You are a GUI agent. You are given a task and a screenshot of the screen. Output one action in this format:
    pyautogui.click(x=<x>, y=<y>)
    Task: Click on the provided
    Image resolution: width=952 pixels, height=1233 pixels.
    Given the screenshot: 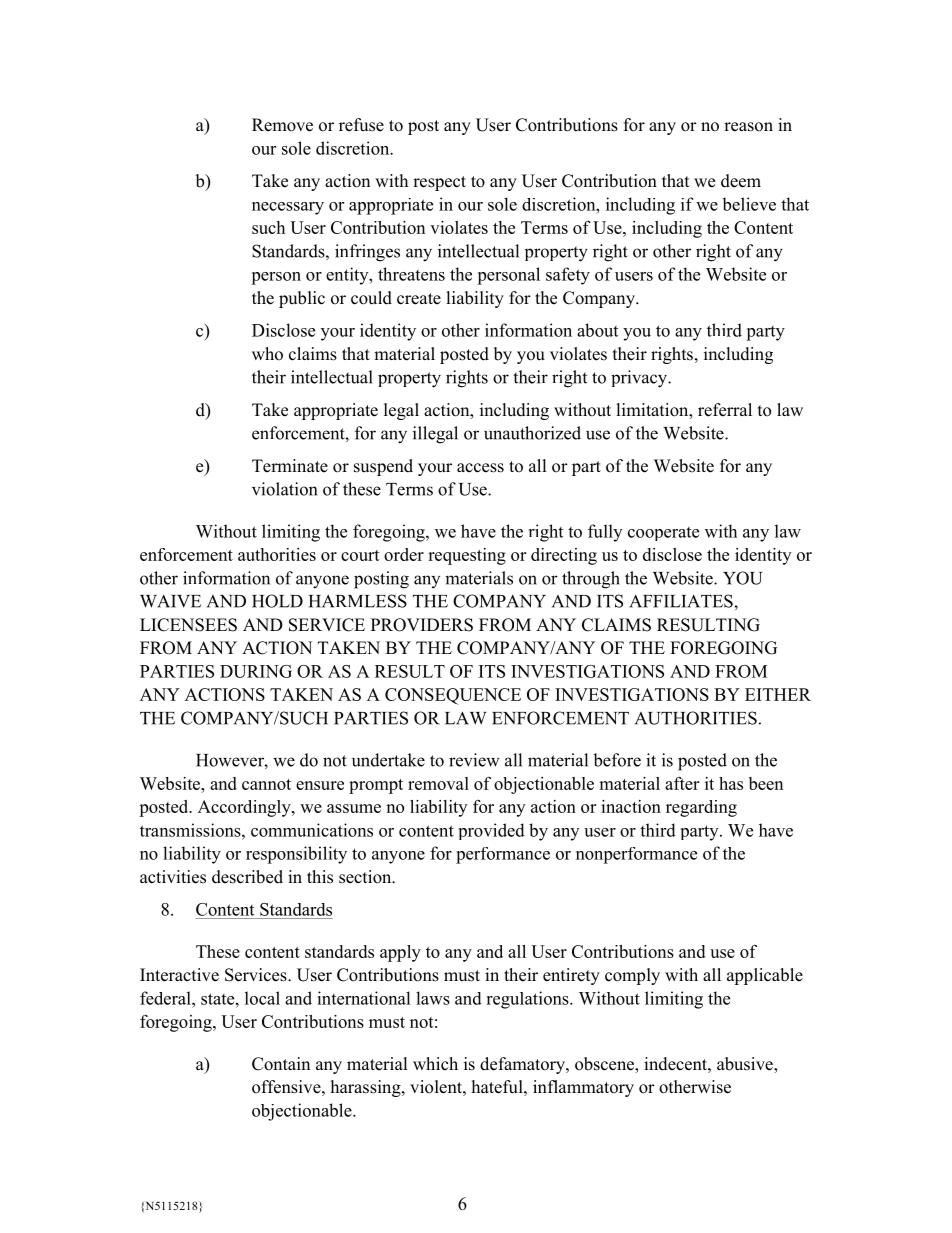 What is the action you would take?
    pyautogui.click(x=492, y=831)
